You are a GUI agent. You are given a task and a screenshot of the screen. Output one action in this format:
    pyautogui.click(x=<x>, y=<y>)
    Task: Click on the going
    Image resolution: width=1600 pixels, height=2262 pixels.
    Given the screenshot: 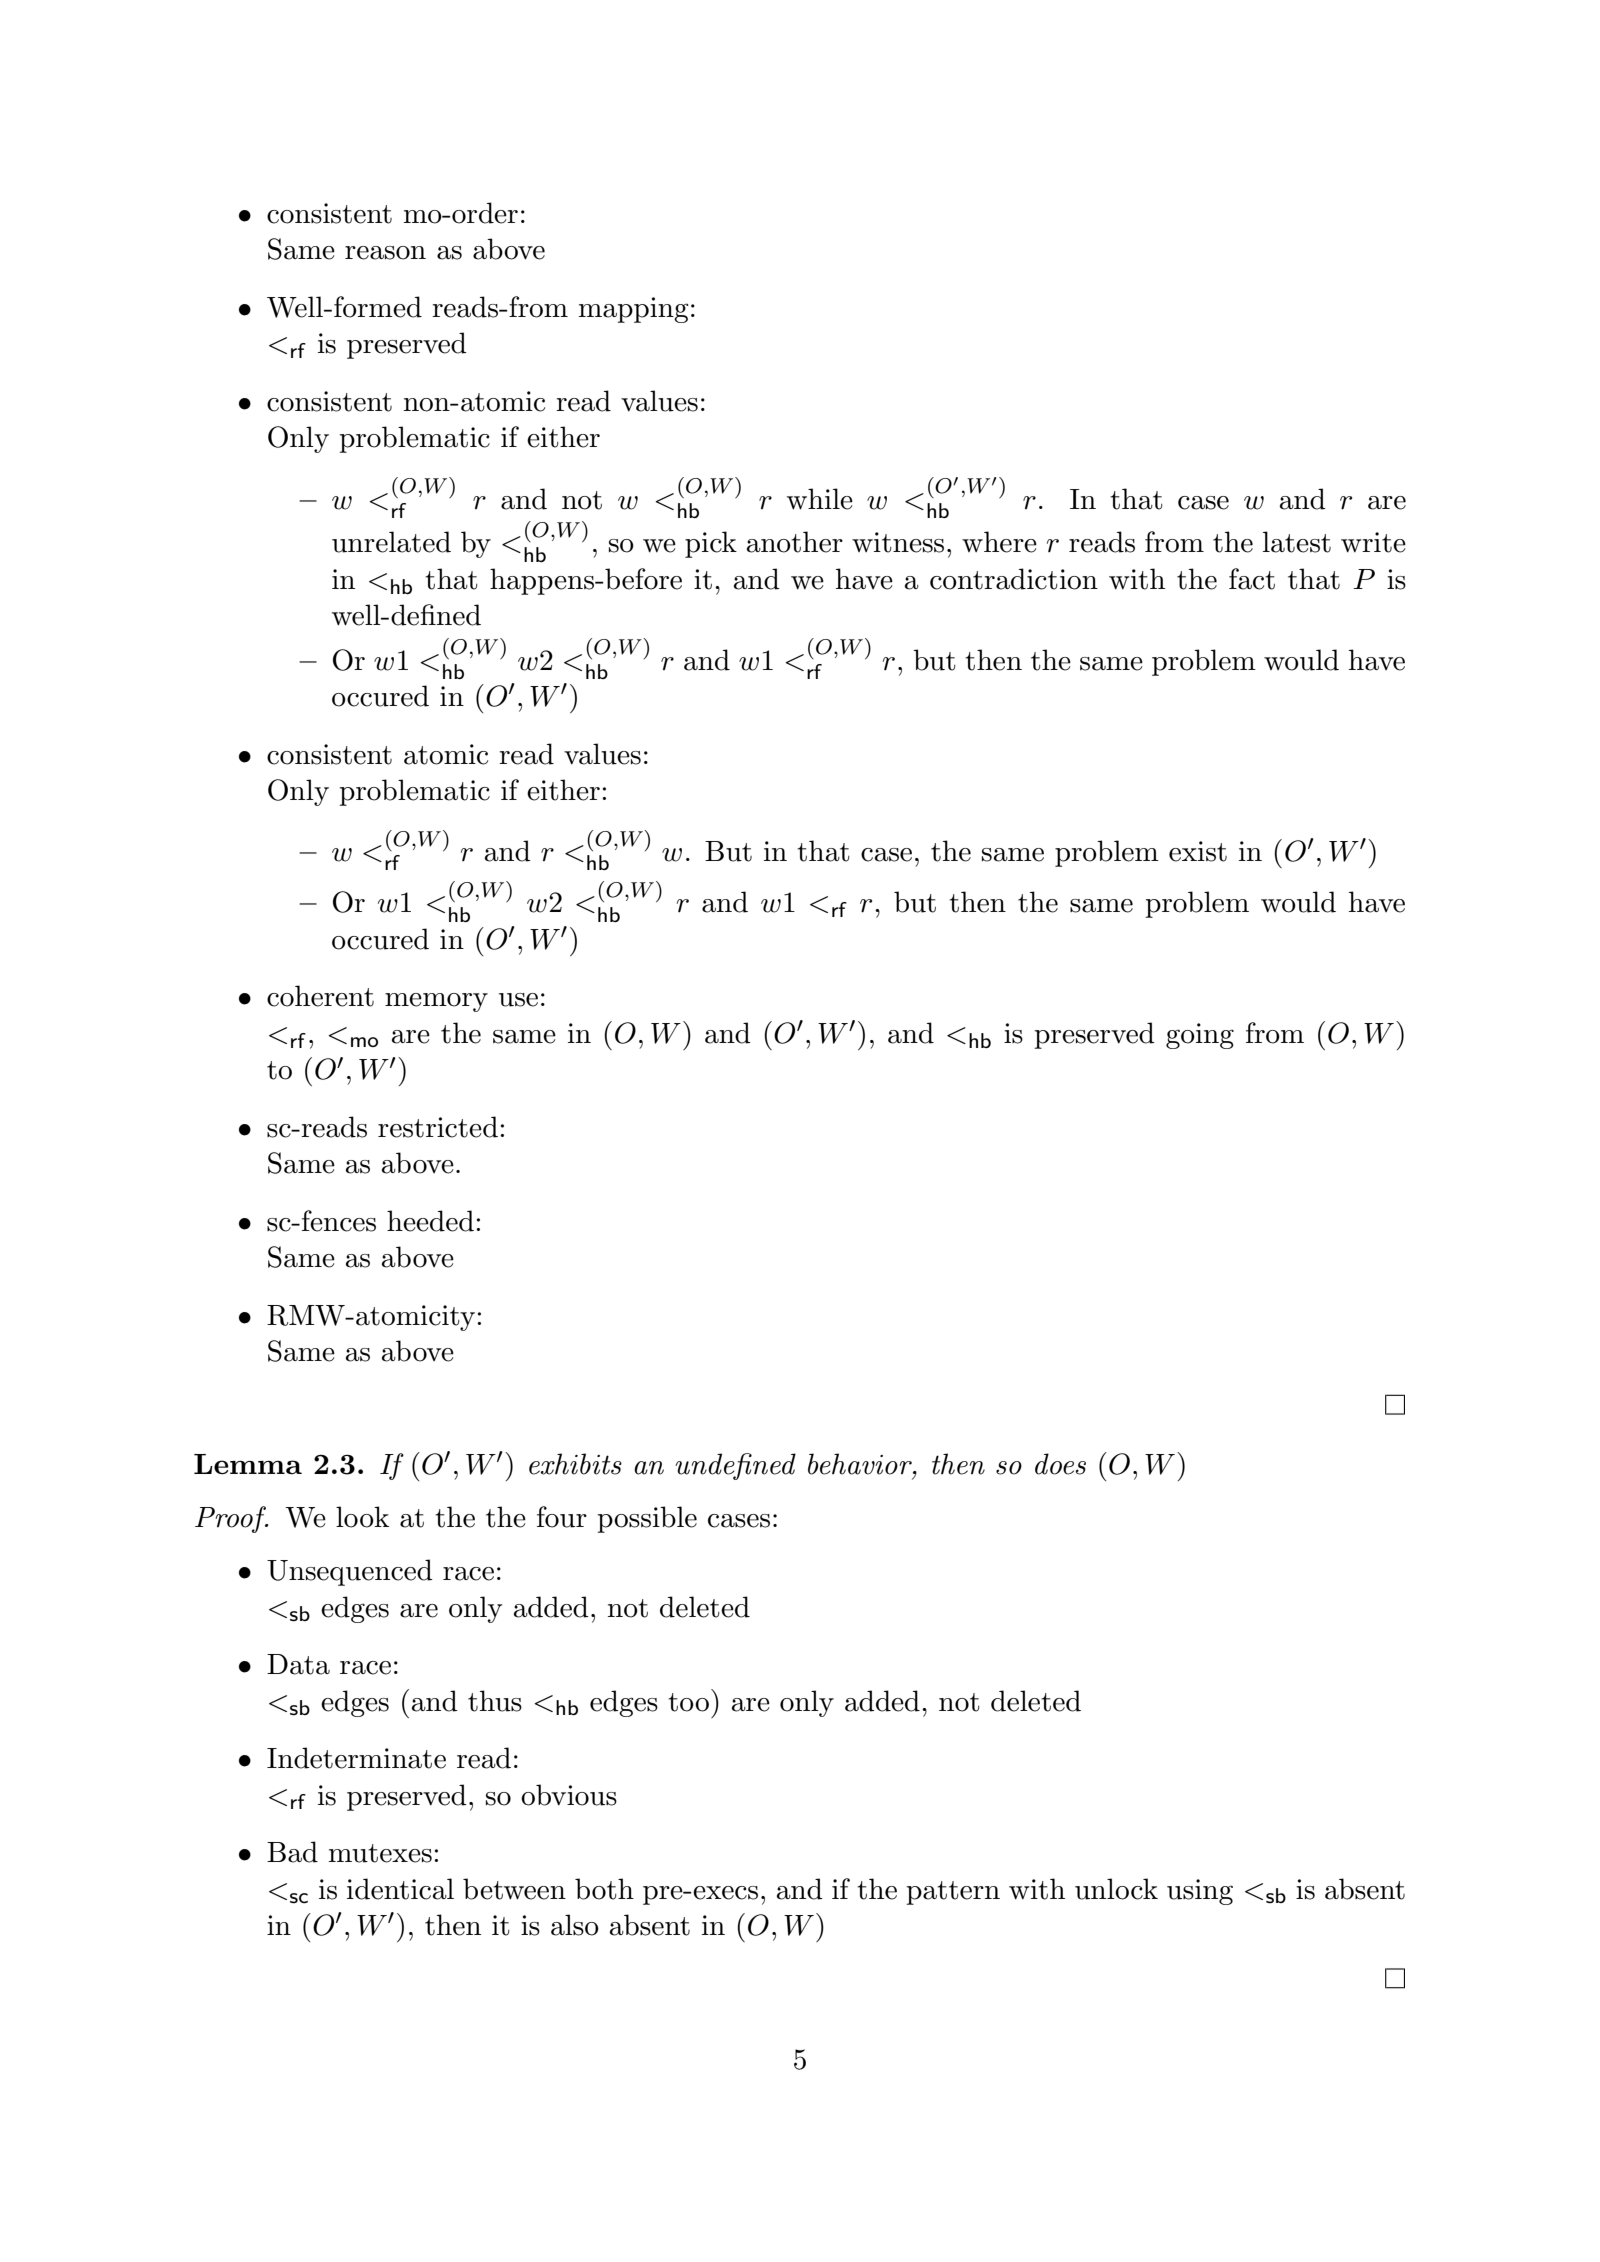 What is the action you would take?
    pyautogui.click(x=1200, y=1036)
